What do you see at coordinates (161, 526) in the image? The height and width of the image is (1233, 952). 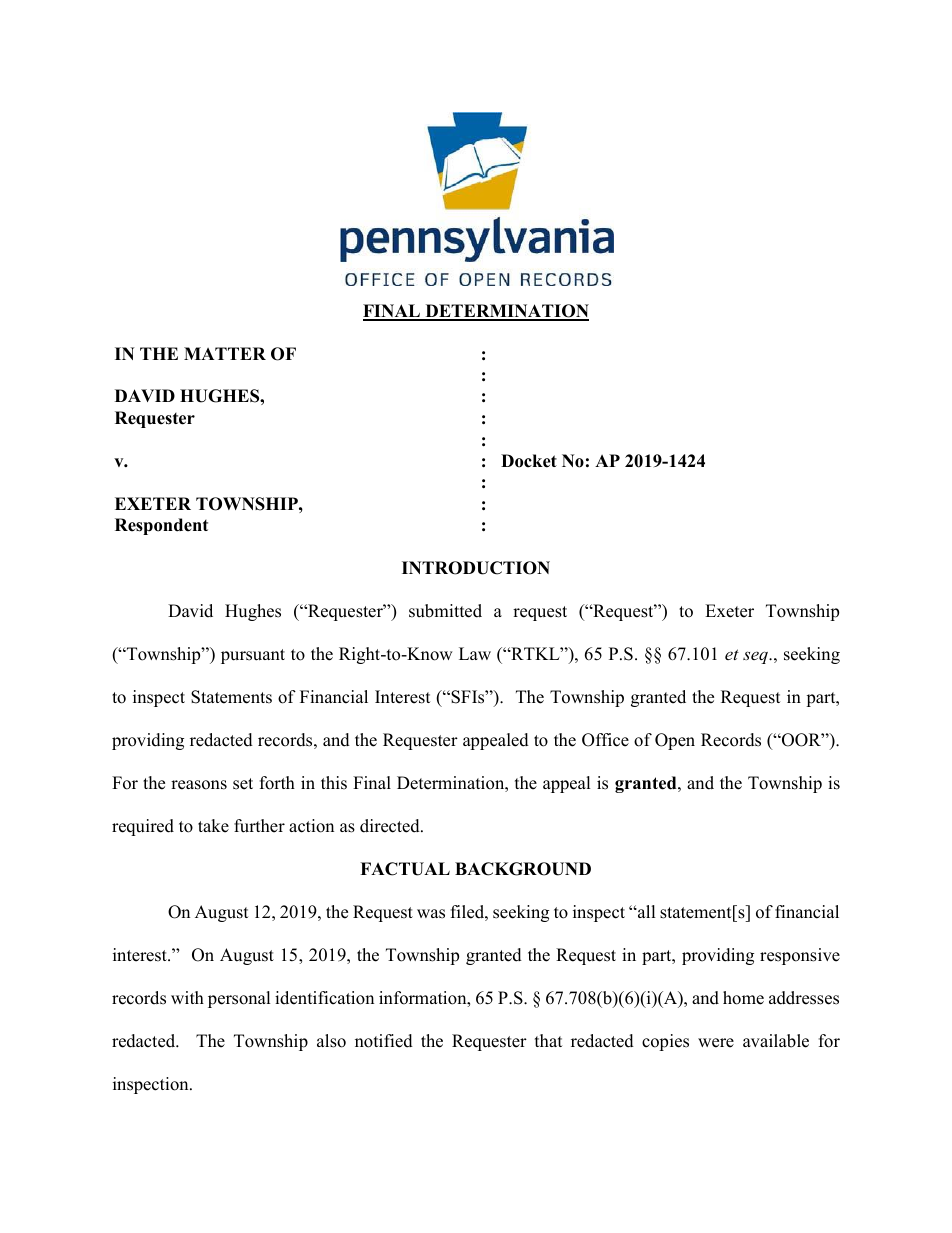 I see `Respondent` at bounding box center [161, 526].
